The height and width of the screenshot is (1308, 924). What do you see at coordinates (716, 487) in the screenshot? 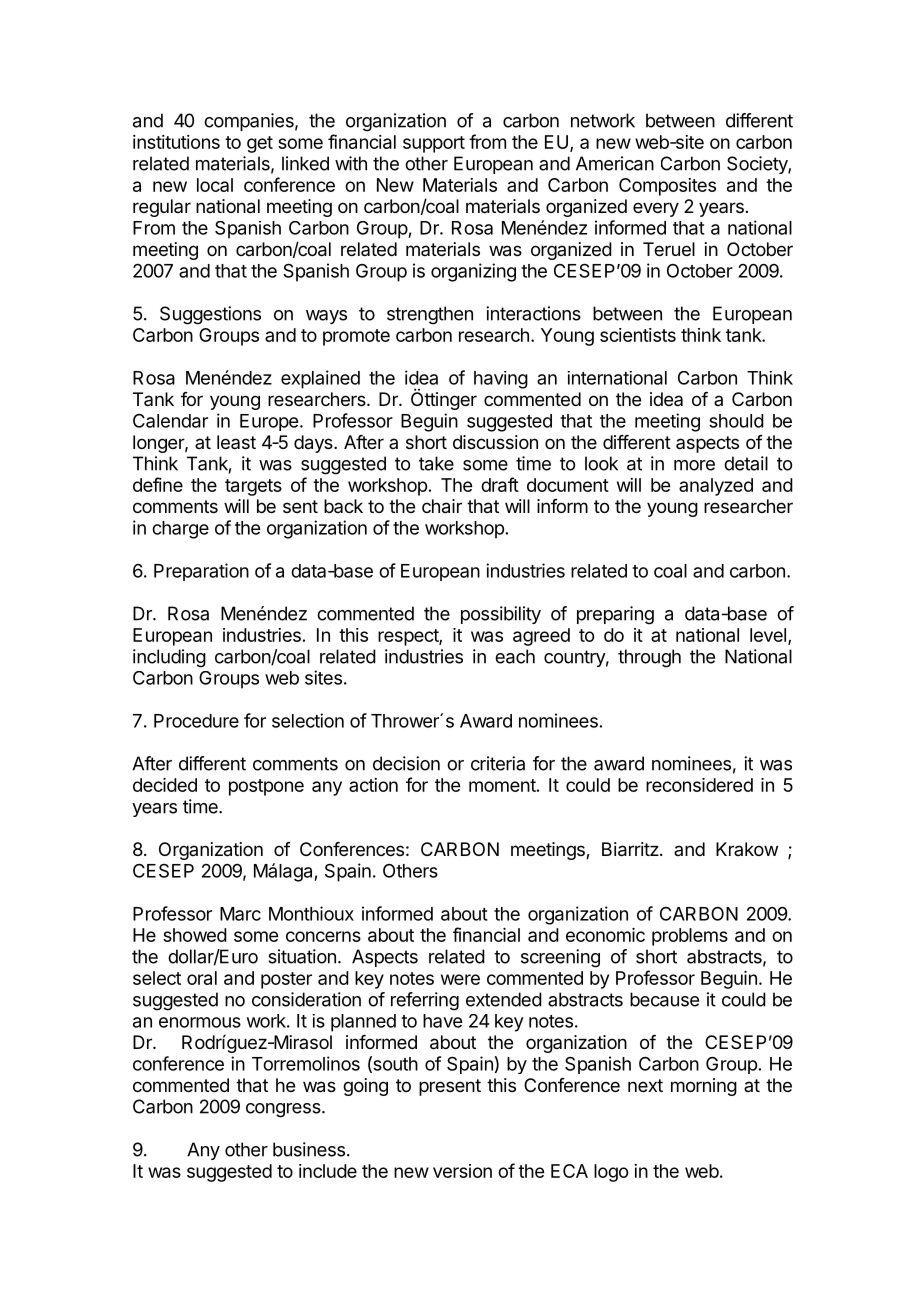
I see `analyzed` at bounding box center [716, 487].
